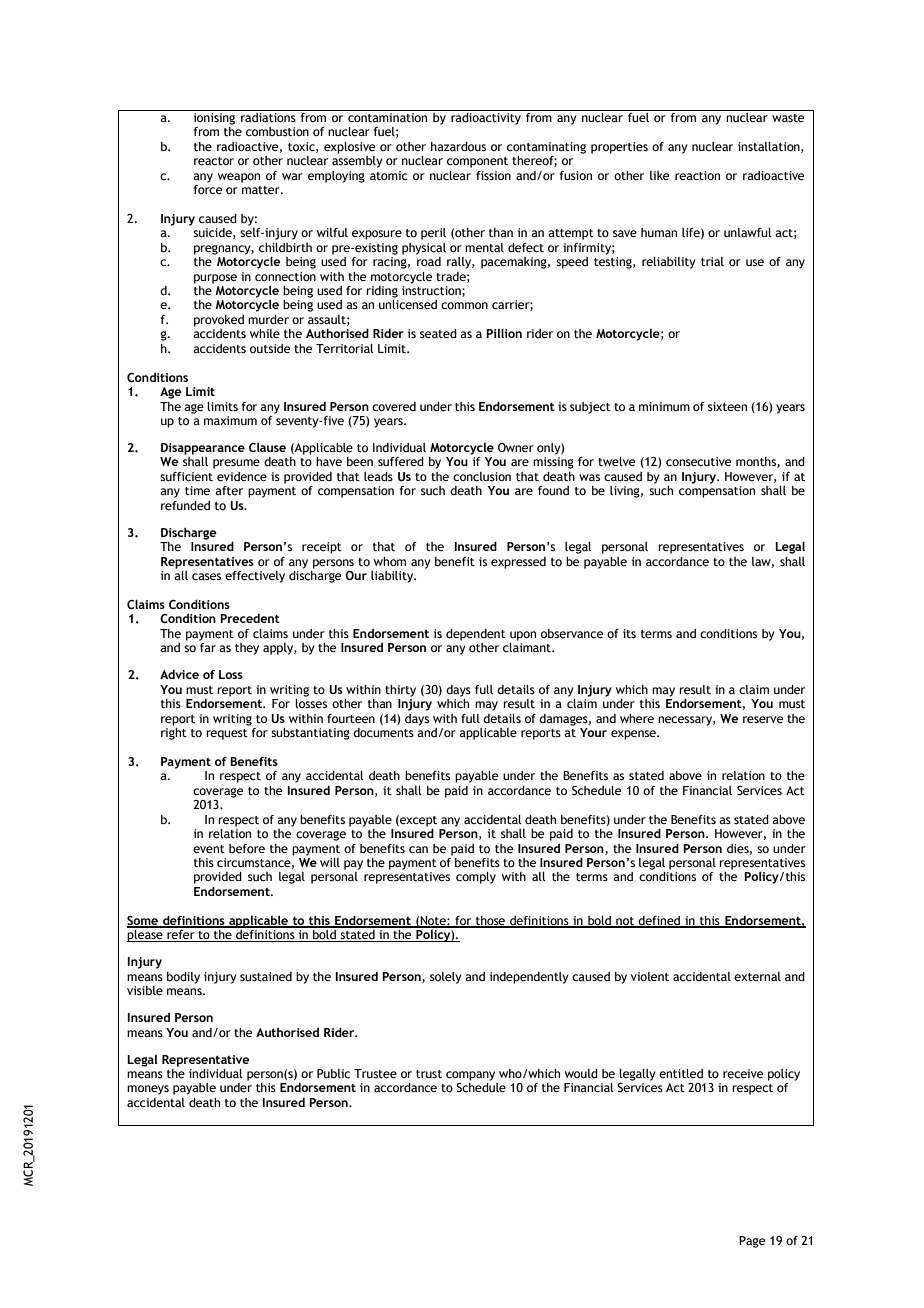  What do you see at coordinates (400, 691) in the screenshot?
I see `thirty` at bounding box center [400, 691].
